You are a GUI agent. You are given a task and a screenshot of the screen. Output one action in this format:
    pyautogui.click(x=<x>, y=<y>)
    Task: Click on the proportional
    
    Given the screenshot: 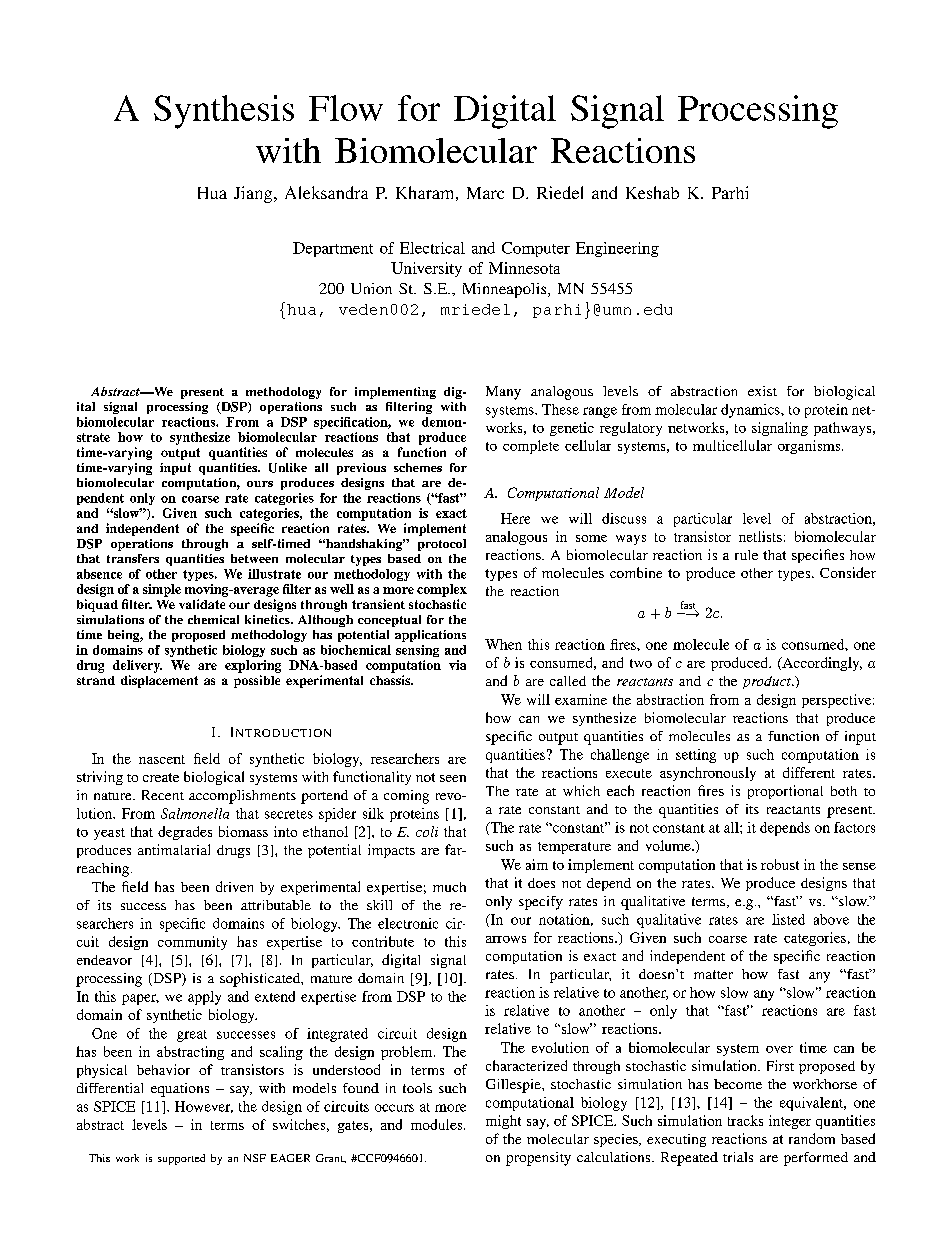 What is the action you would take?
    pyautogui.click(x=785, y=792)
